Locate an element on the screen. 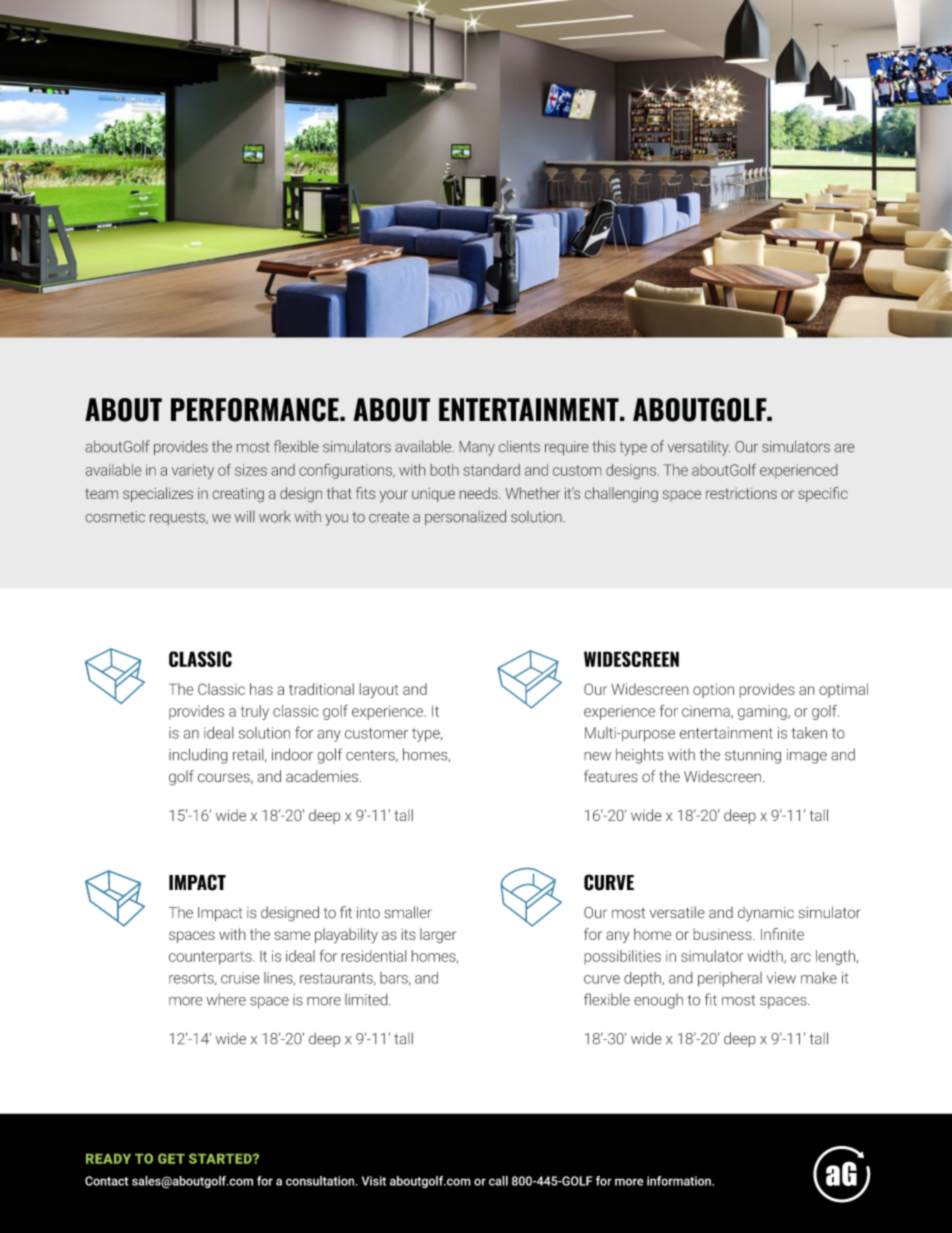 This screenshot has width=952, height=1233. where is located at coordinates (226, 1000).
